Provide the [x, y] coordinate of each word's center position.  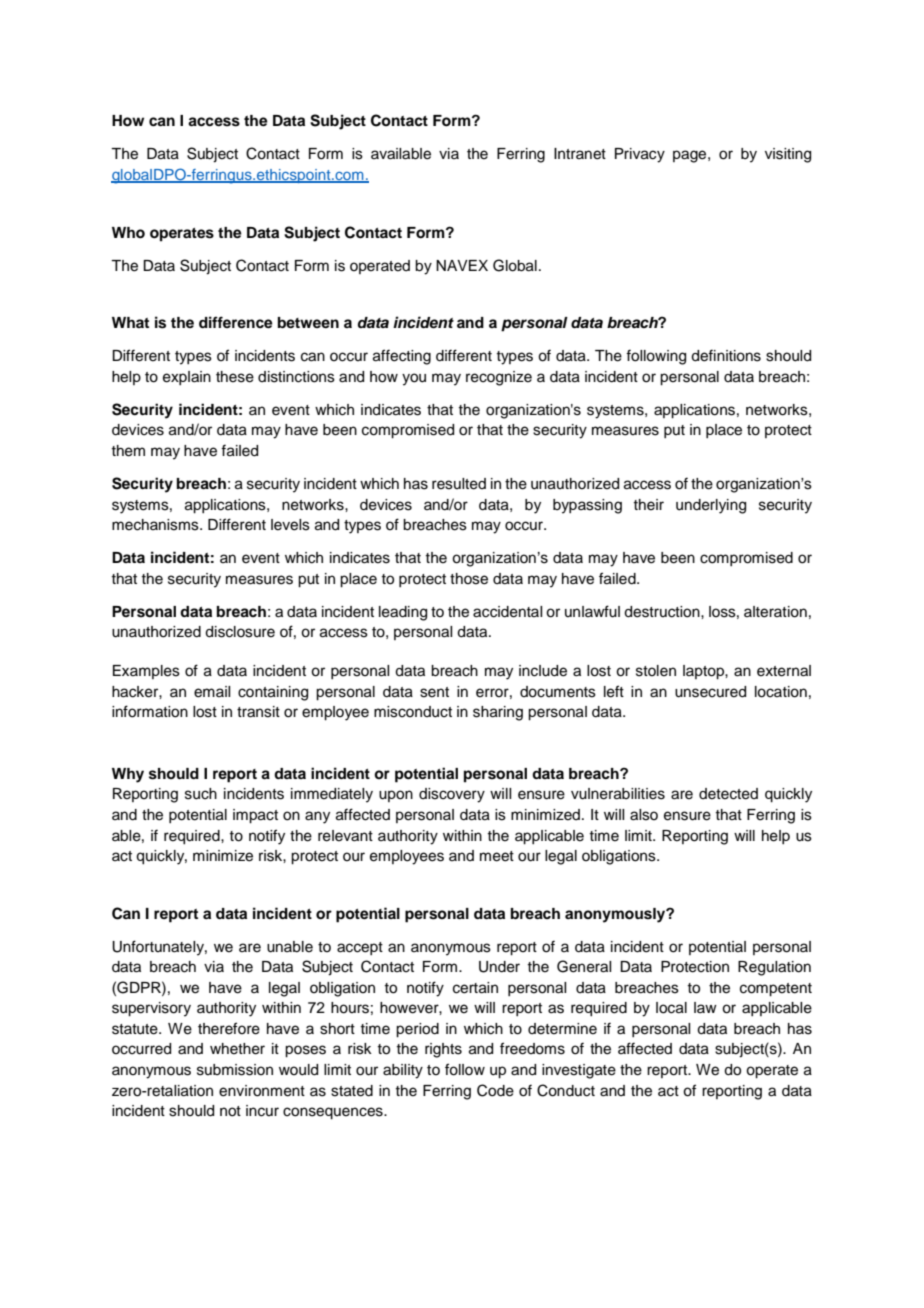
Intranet [580, 154]
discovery [452, 795]
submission [235, 1070]
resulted [459, 484]
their [648, 505]
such [201, 794]
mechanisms [156, 525]
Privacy [640, 155]
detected [728, 794]
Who [128, 233]
